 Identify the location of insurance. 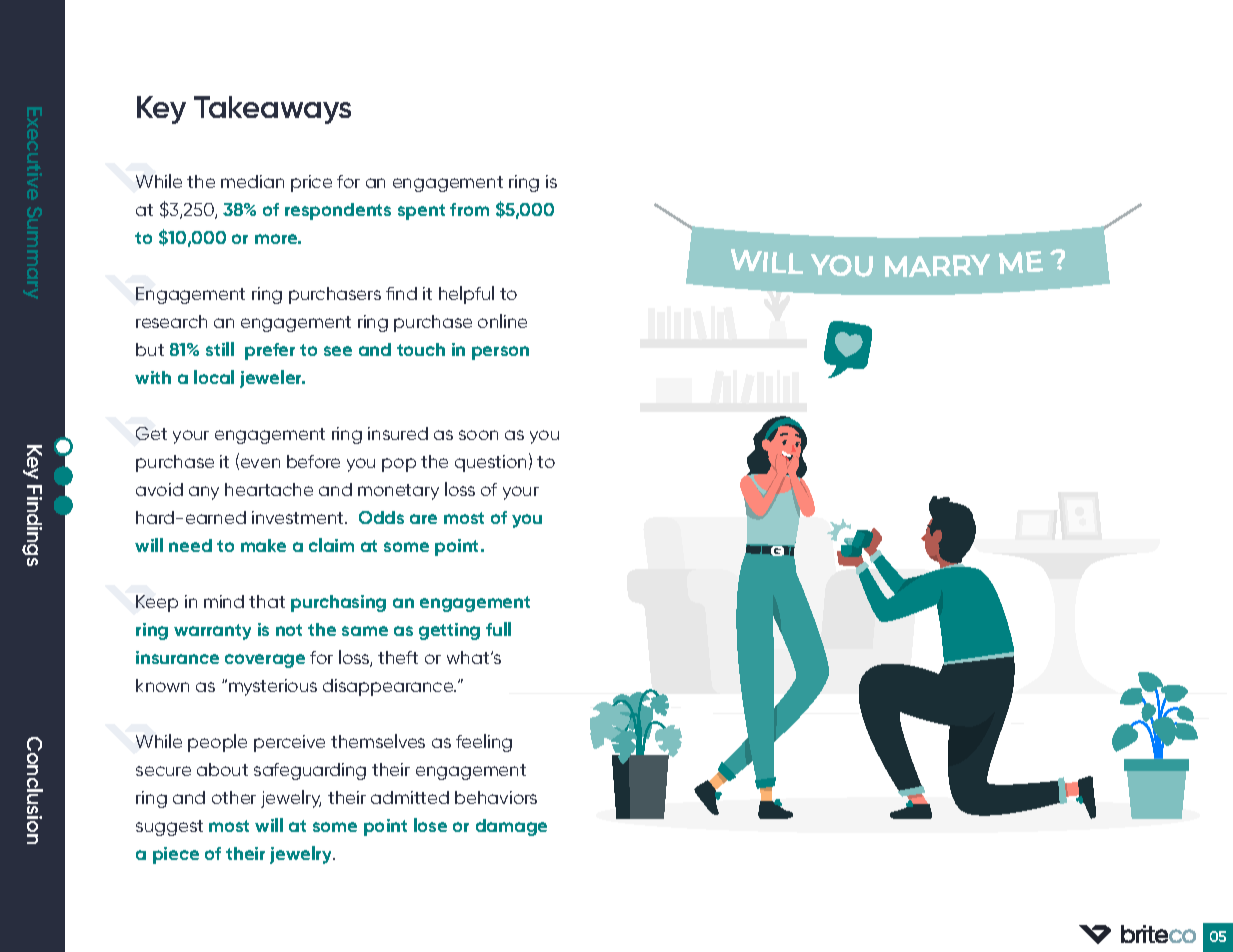
(177, 657).
